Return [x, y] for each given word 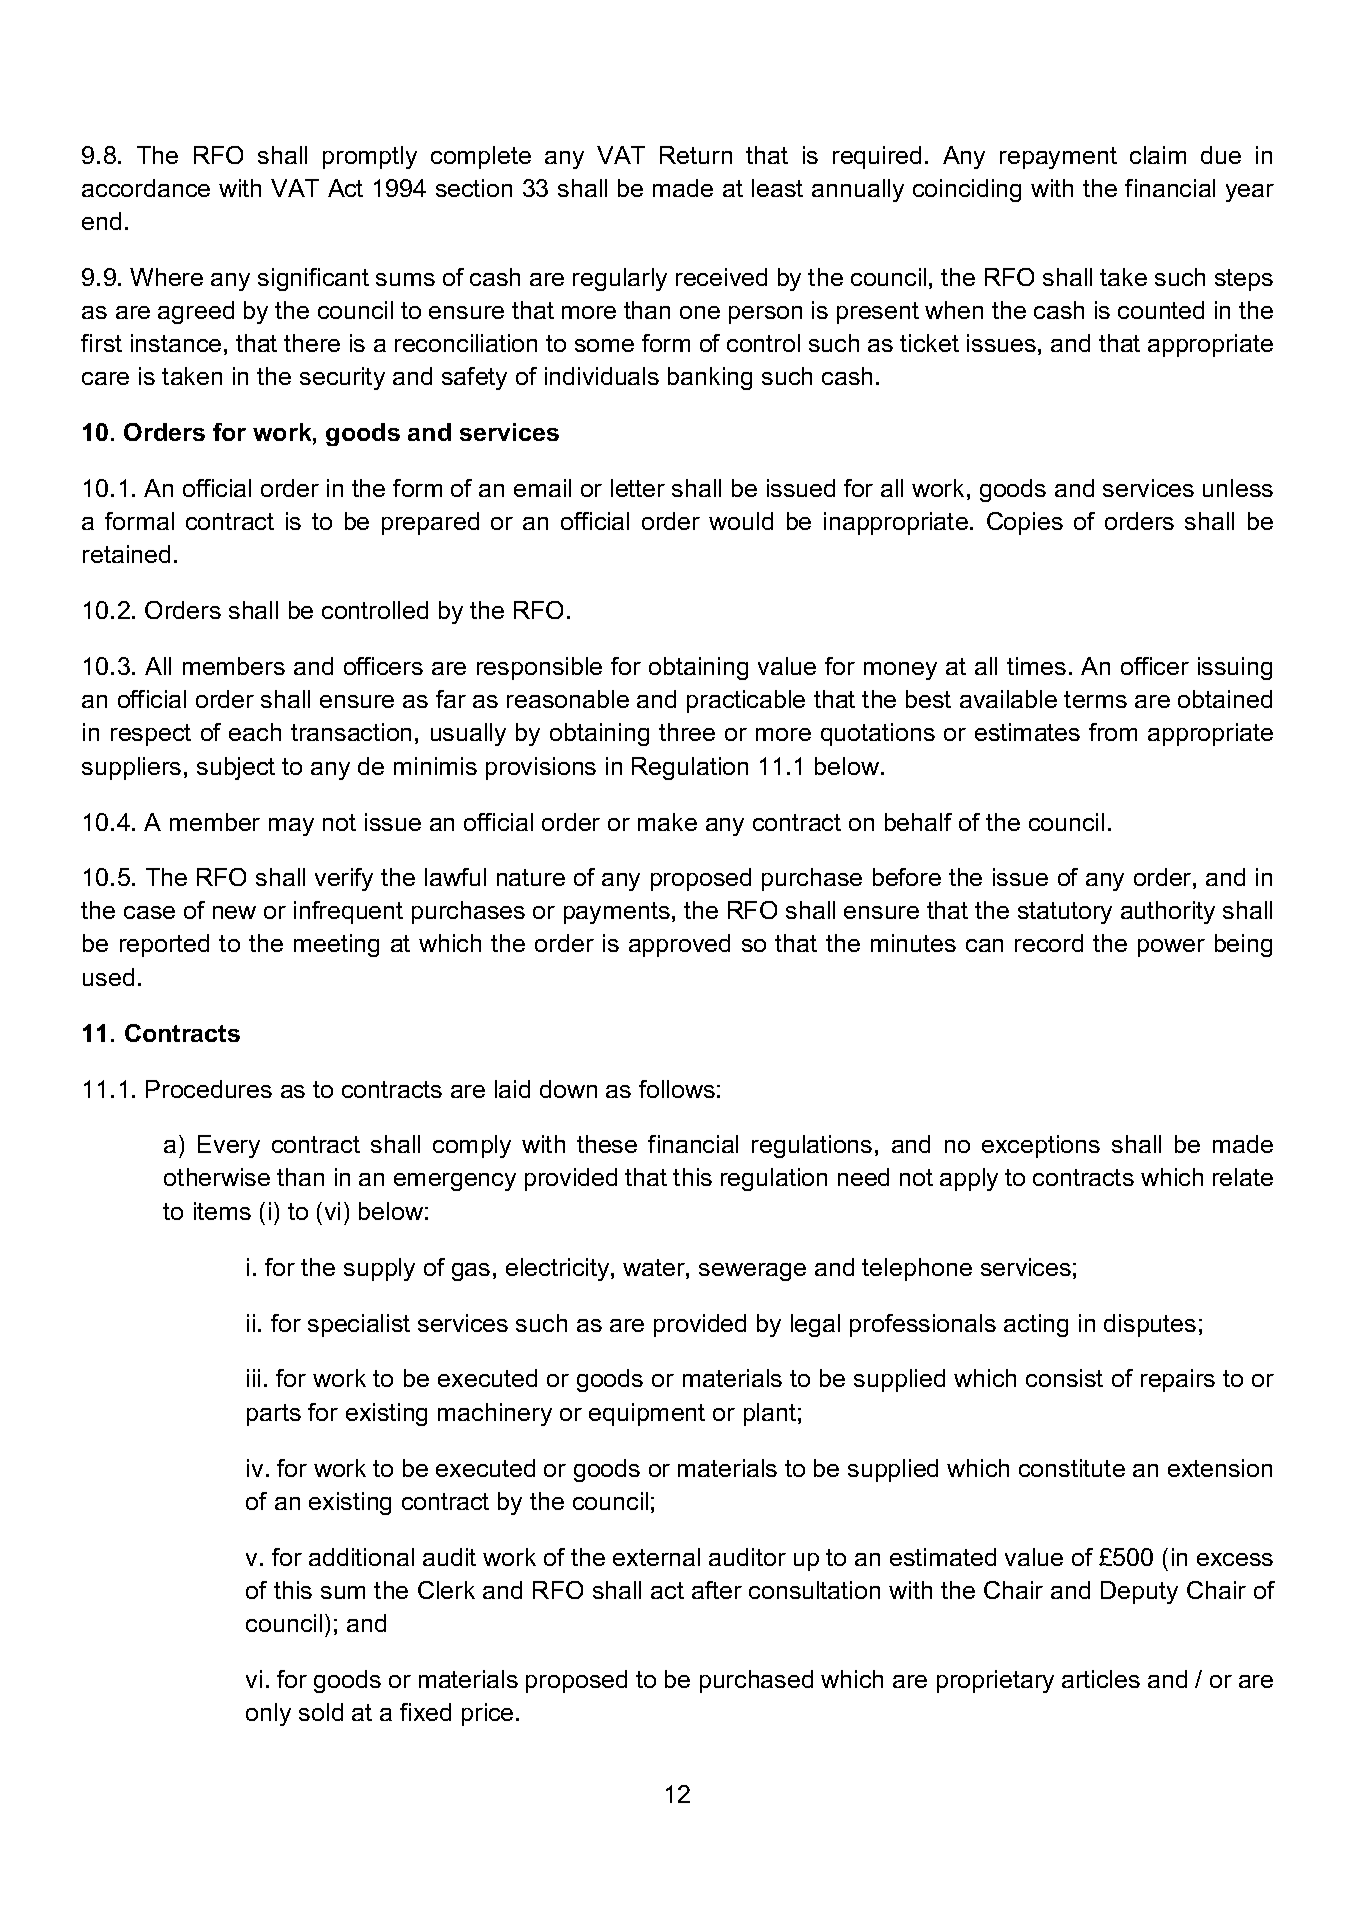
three [687, 732]
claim [1158, 155]
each [255, 732]
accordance [146, 188]
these [607, 1144]
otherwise [217, 1177]
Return [696, 155]
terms [1095, 699]
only [268, 1714]
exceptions [1041, 1146]
